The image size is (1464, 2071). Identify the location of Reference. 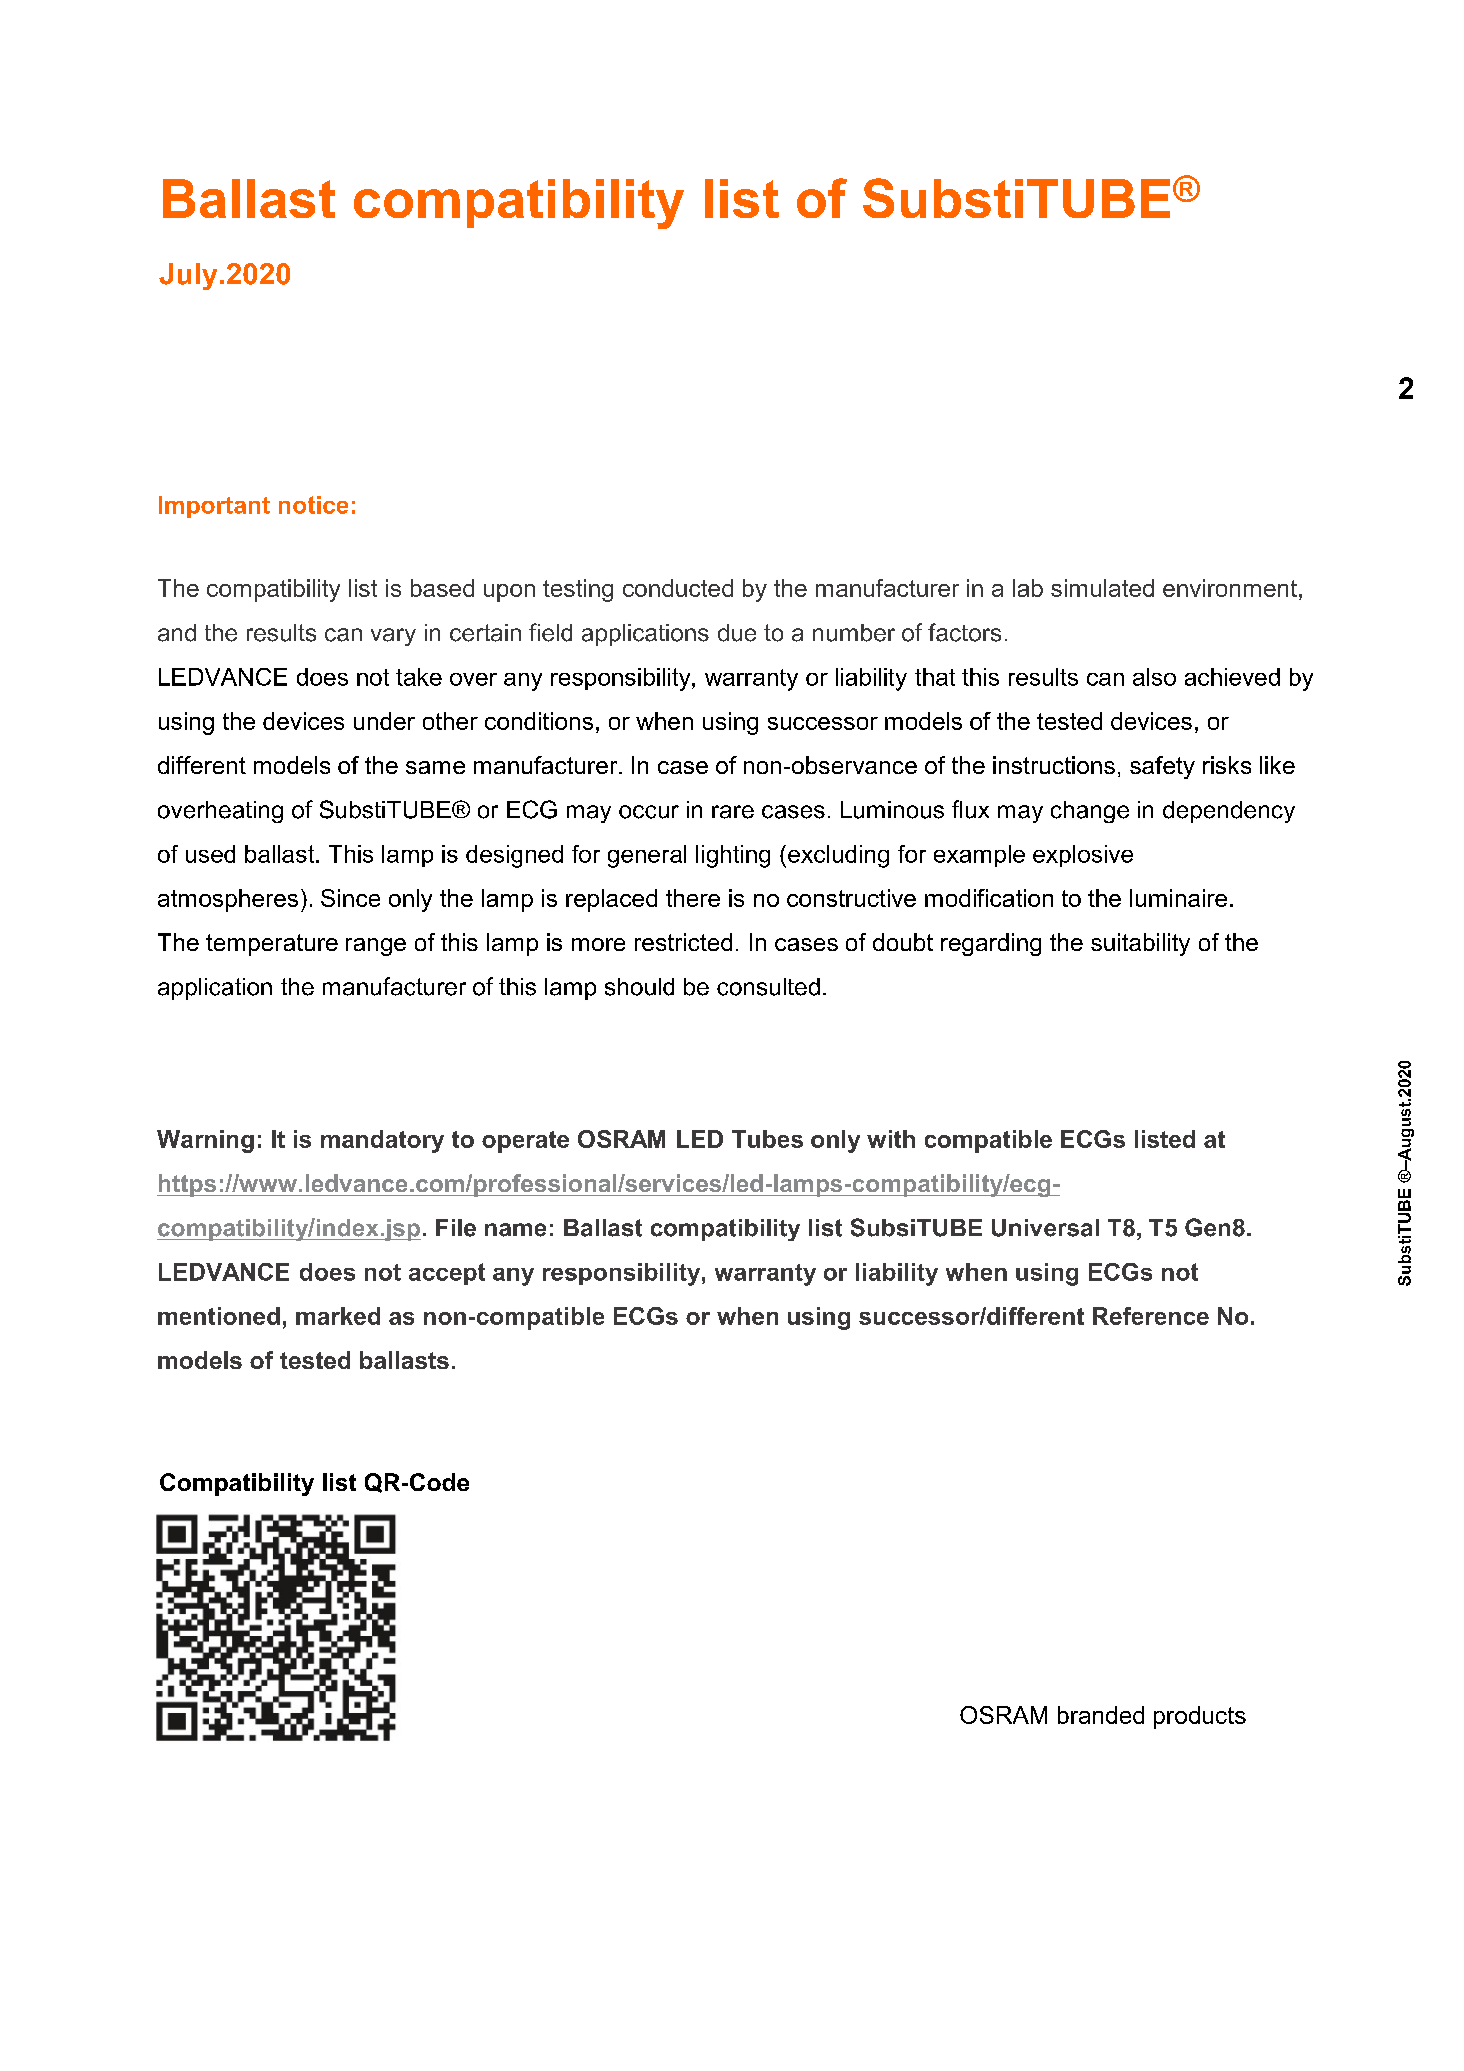
(1151, 1316).
